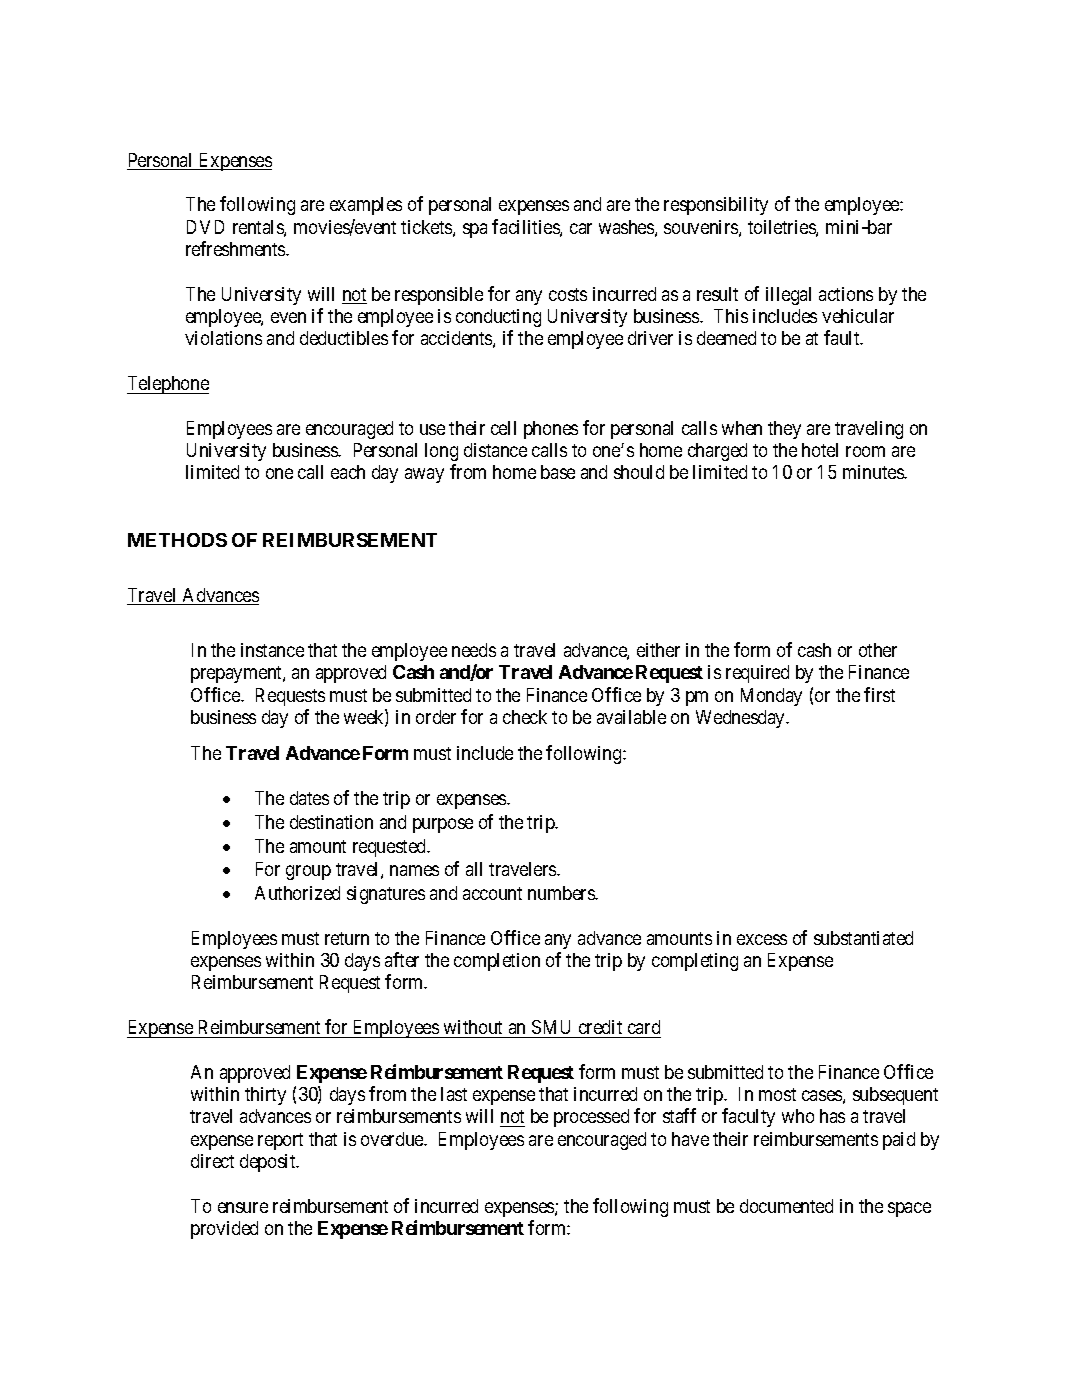 This image has width=1080, height=1398. What do you see at coordinates (558, 472) in the image?
I see `base` at bounding box center [558, 472].
